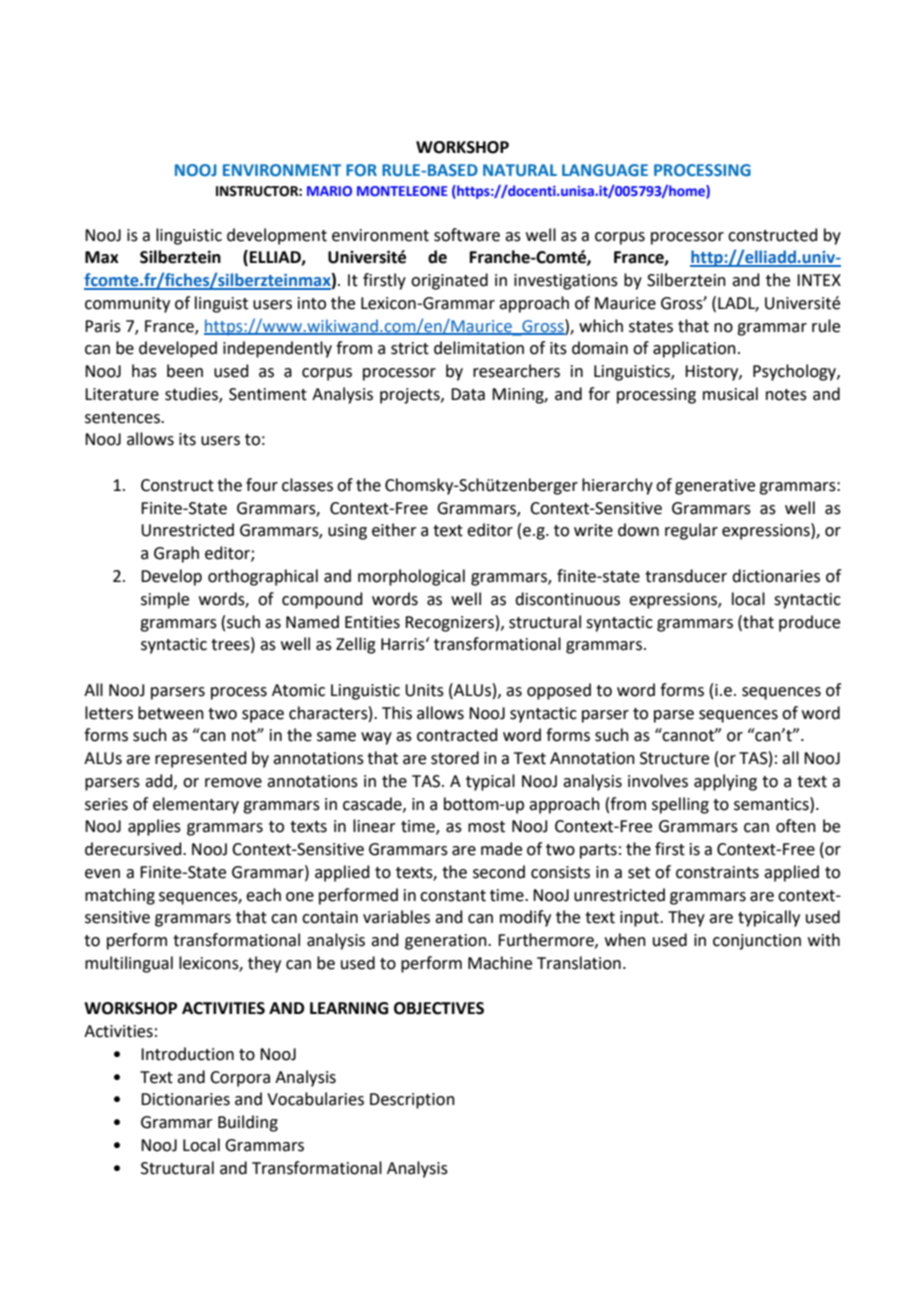 The height and width of the screenshot is (1308, 924). What do you see at coordinates (757, 942) in the screenshot?
I see `conjunction` at bounding box center [757, 942].
